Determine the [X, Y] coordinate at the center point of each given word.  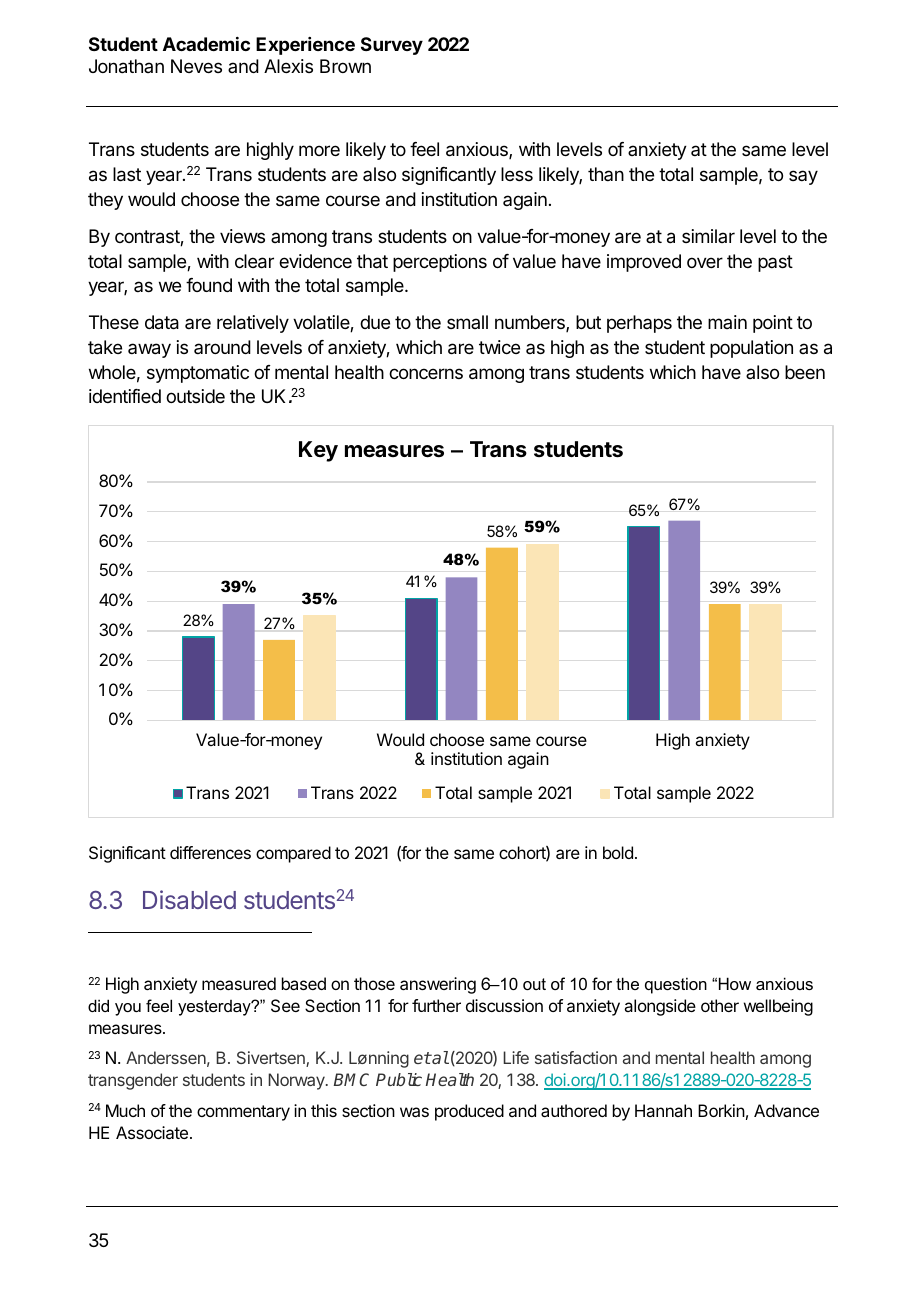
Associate [153, 1132]
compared [293, 854]
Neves [196, 66]
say [803, 177]
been [805, 372]
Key [318, 451]
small [467, 322]
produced [469, 1112]
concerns [426, 373]
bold [618, 852]
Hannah [663, 1110]
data [162, 322]
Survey [392, 46]
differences [210, 852]
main [727, 322]
